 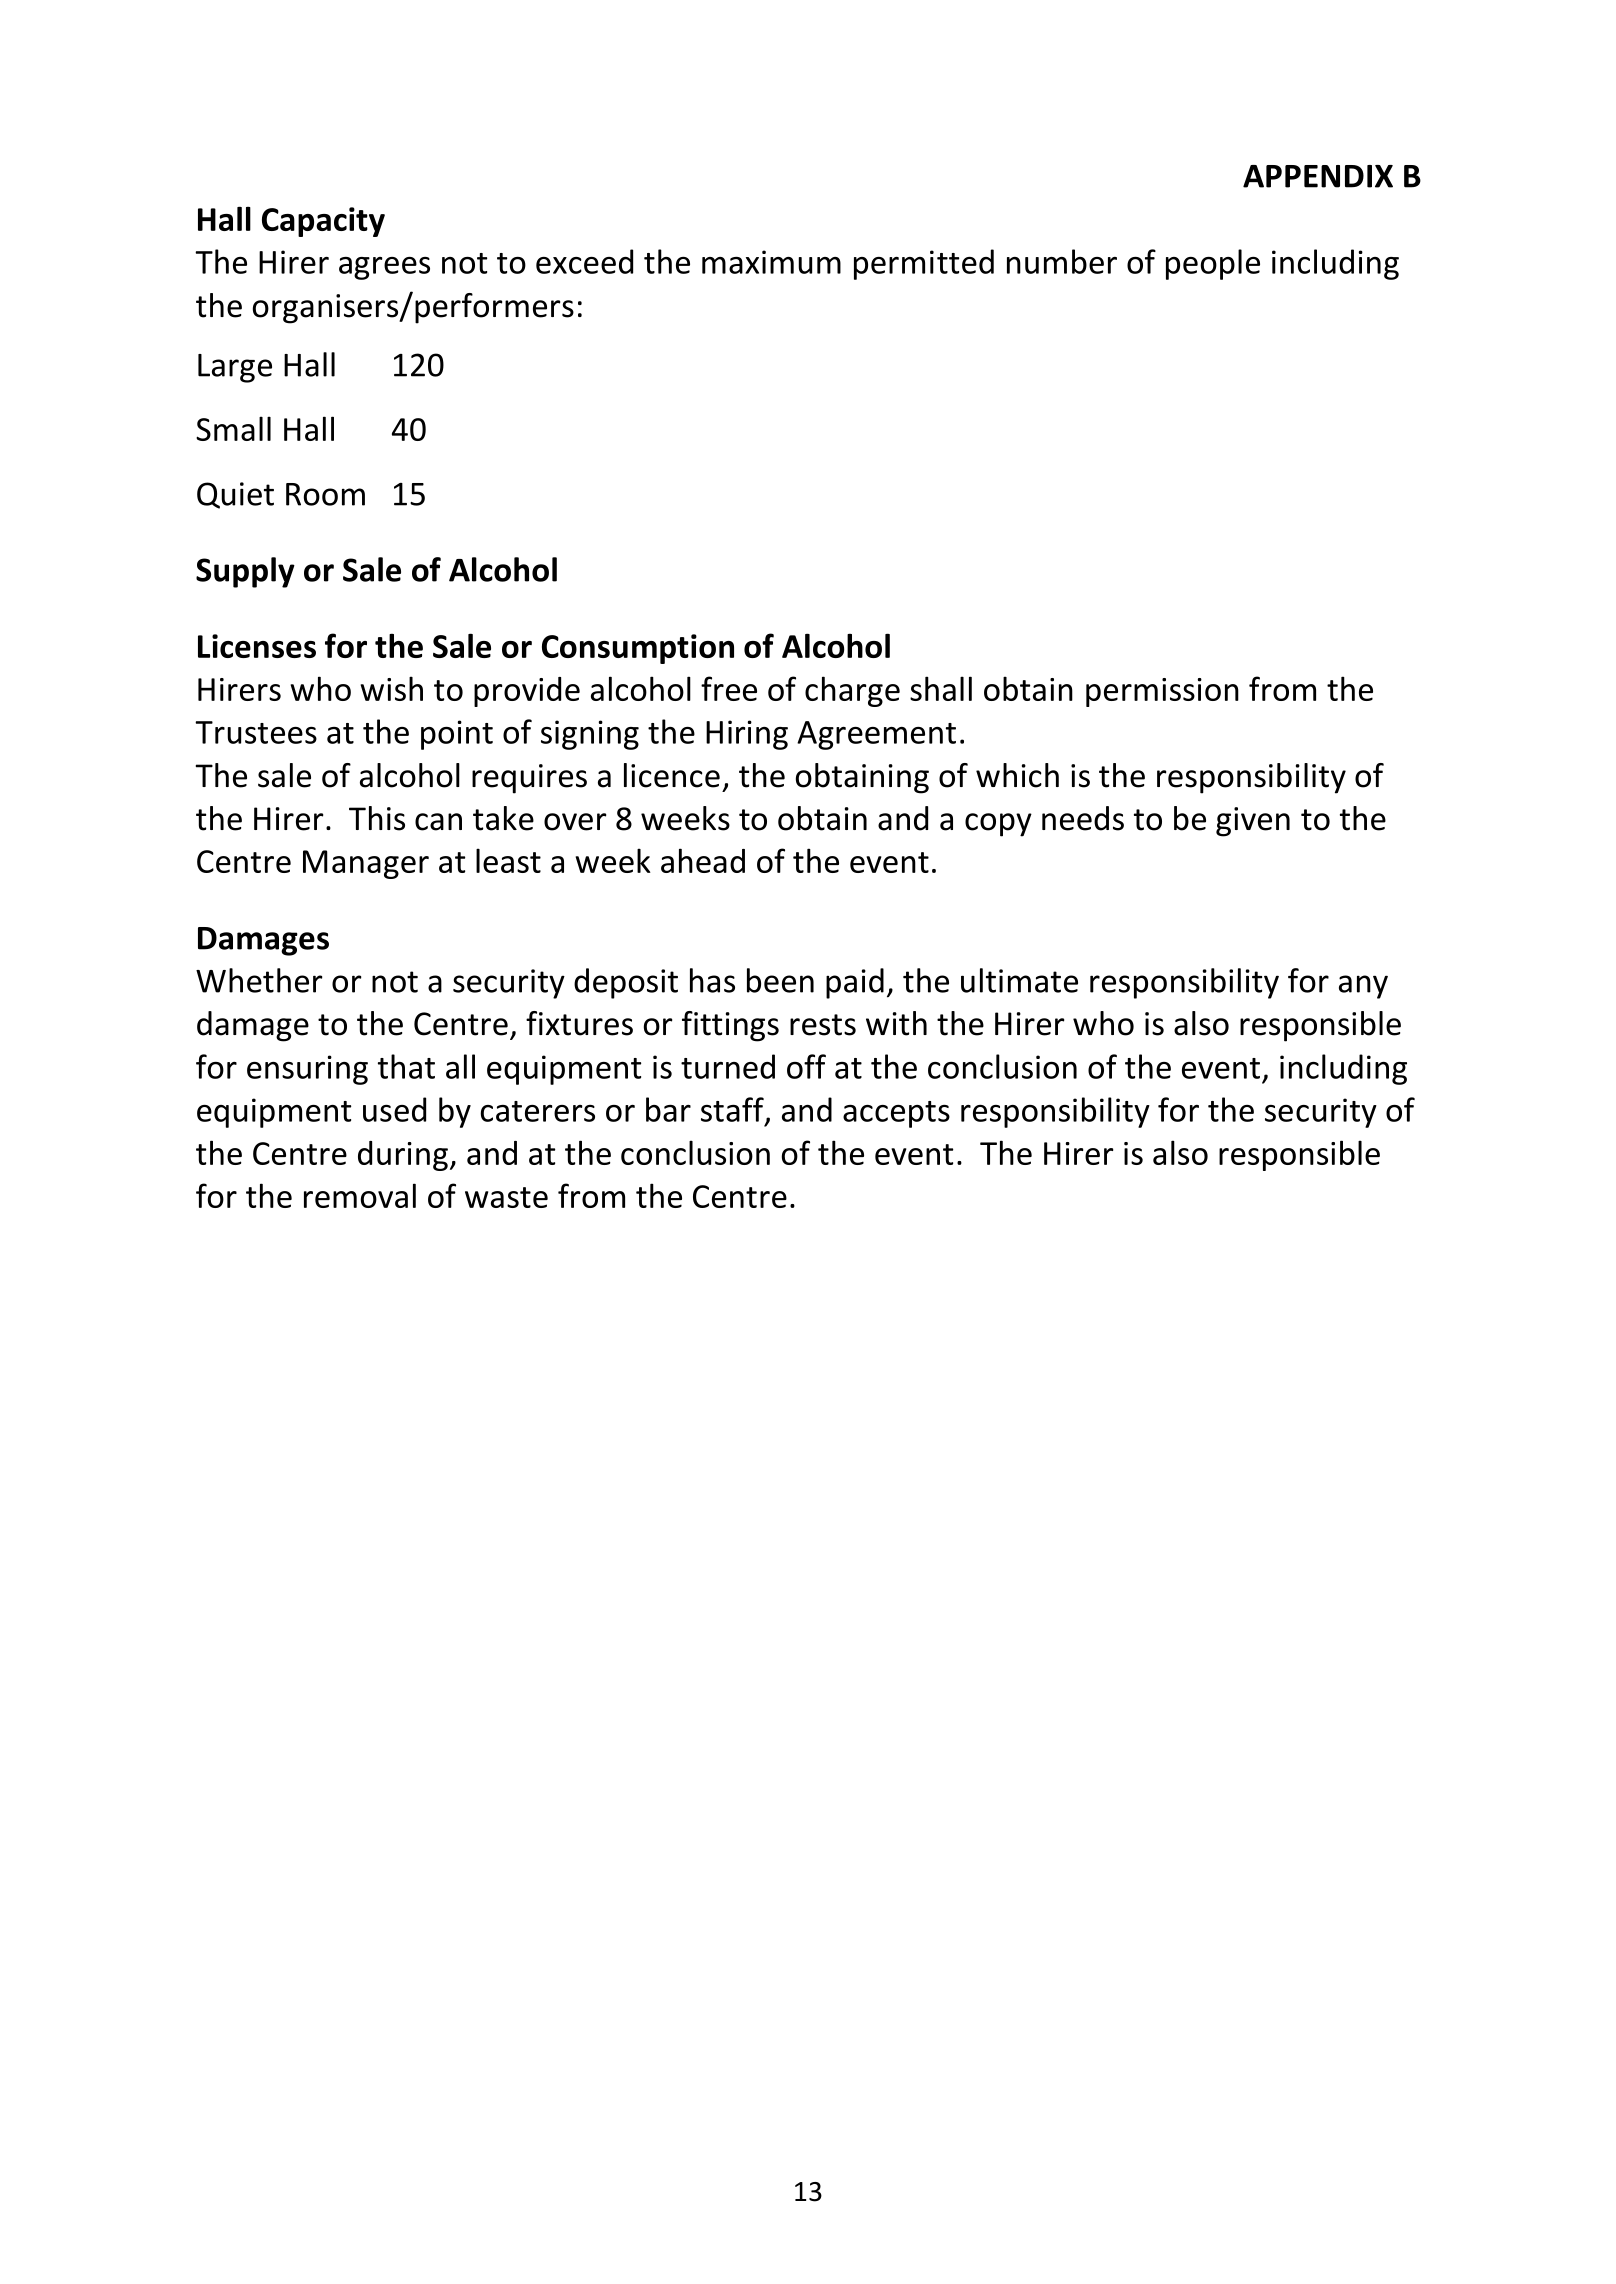 I want to click on Manager, so click(x=366, y=864).
